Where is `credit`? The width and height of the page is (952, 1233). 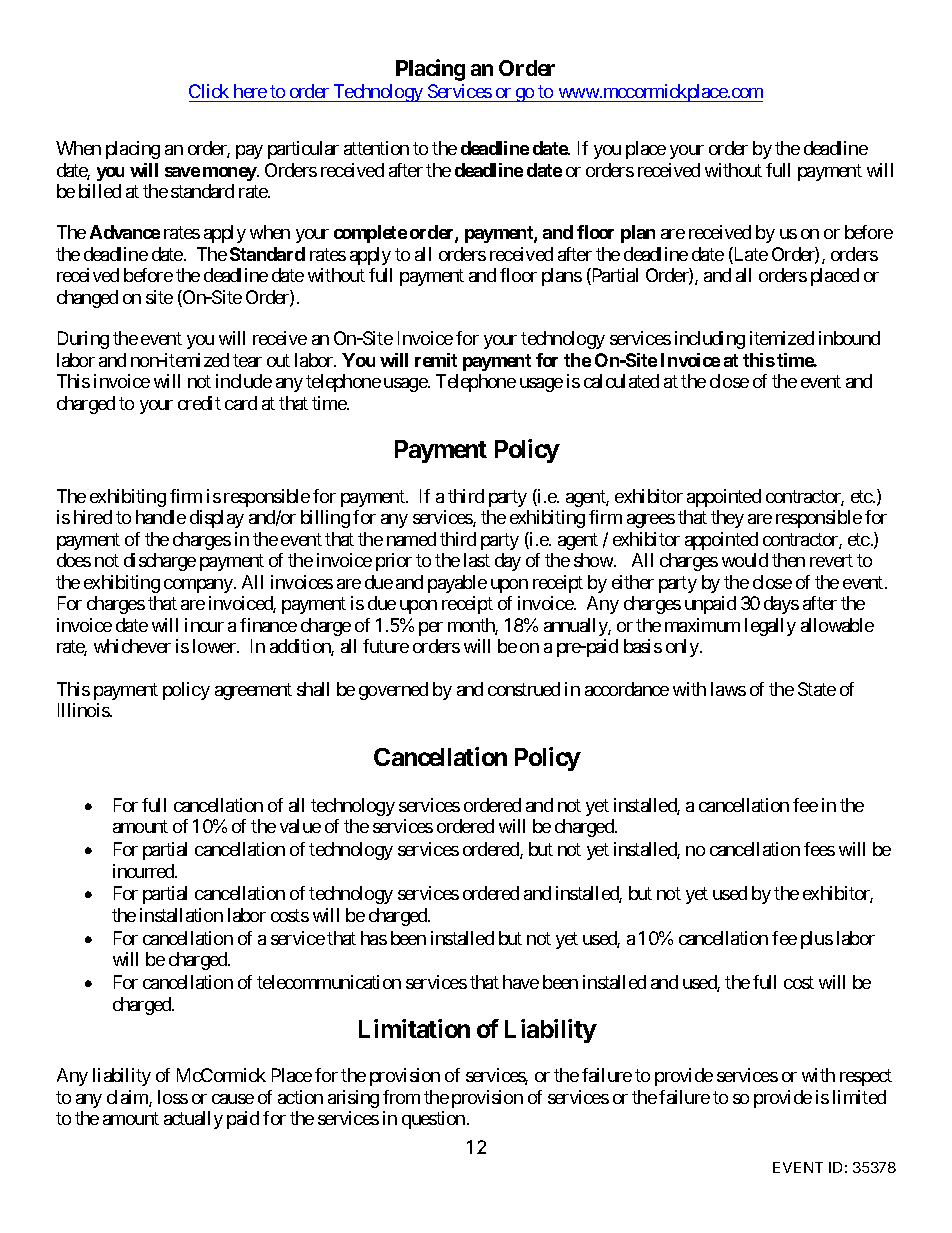
credit is located at coordinates (199, 403).
